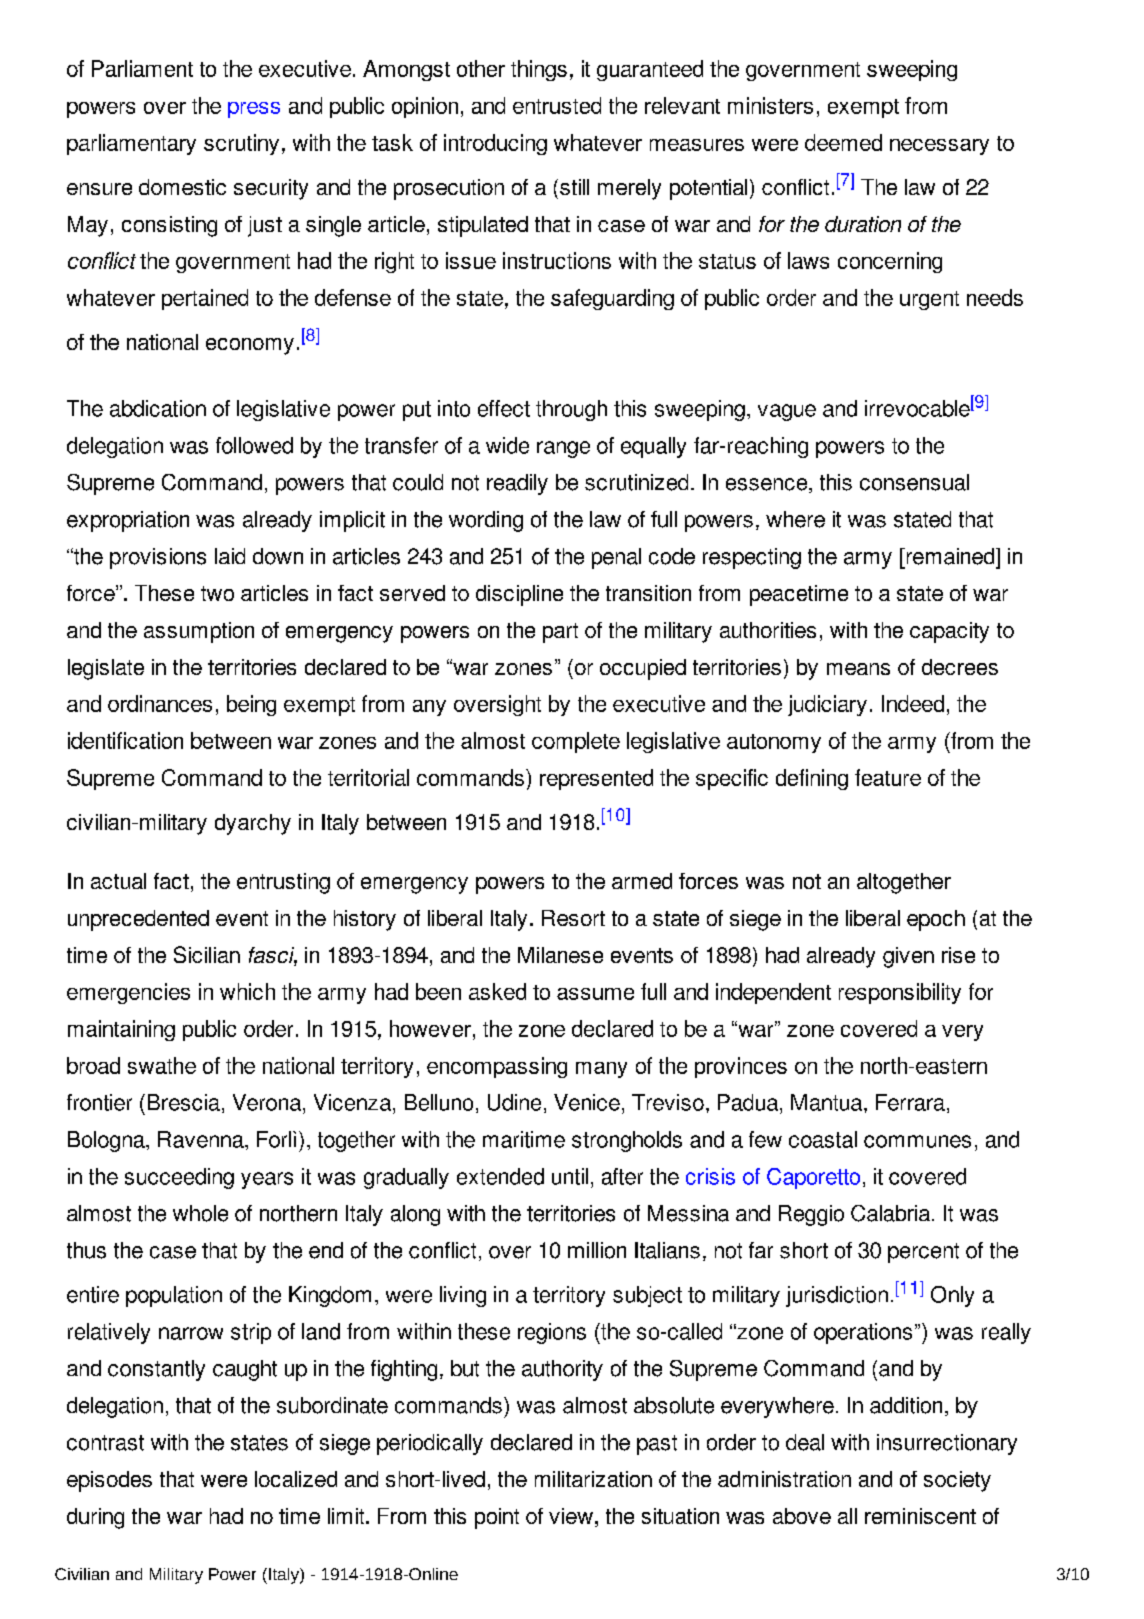 The width and height of the page is (1144, 1619). Describe the element at coordinates (593, 1479) in the page. I see `militarization` at that location.
